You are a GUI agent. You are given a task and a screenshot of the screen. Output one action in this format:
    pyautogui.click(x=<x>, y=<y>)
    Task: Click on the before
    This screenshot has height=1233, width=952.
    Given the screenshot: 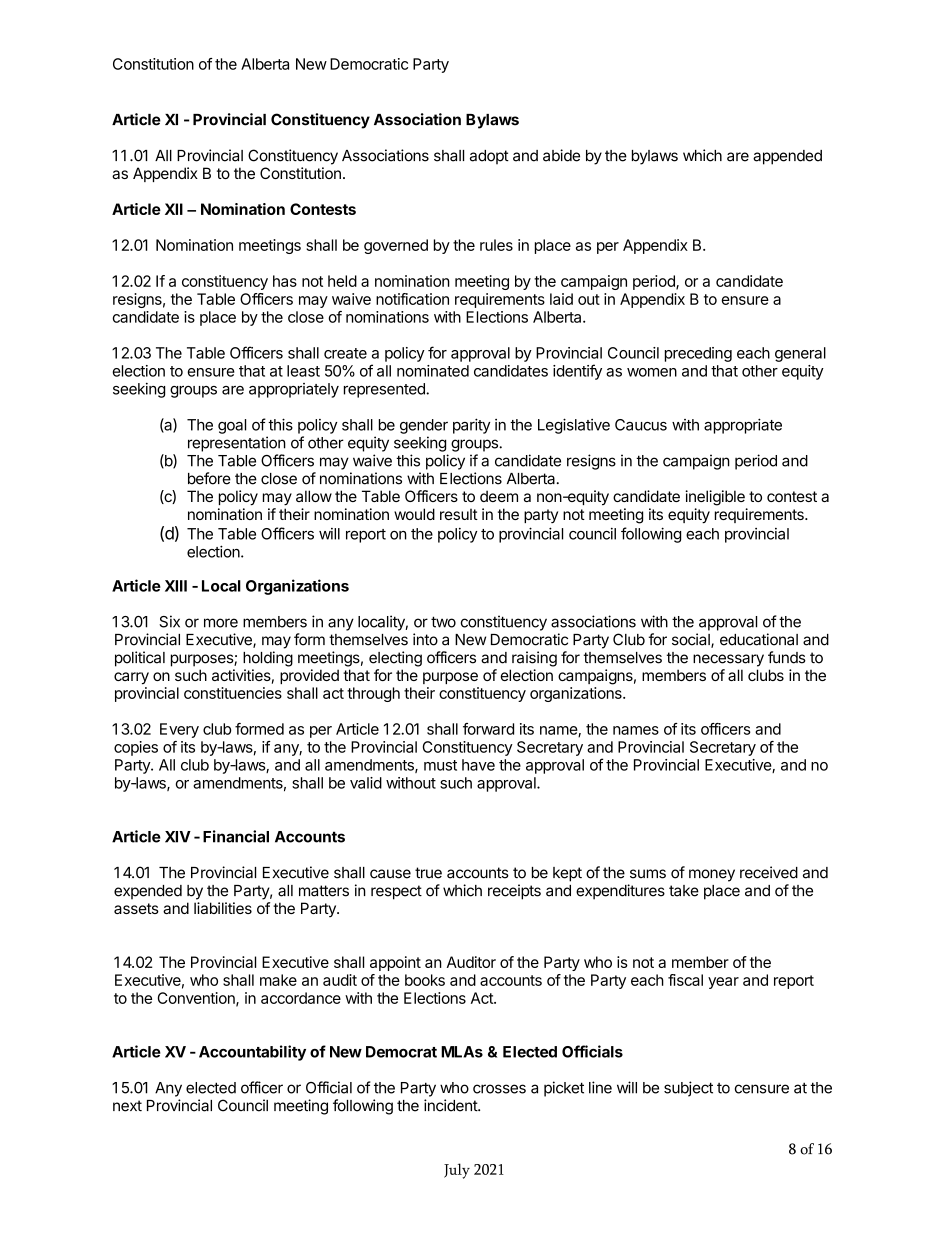 What is the action you would take?
    pyautogui.click(x=209, y=478)
